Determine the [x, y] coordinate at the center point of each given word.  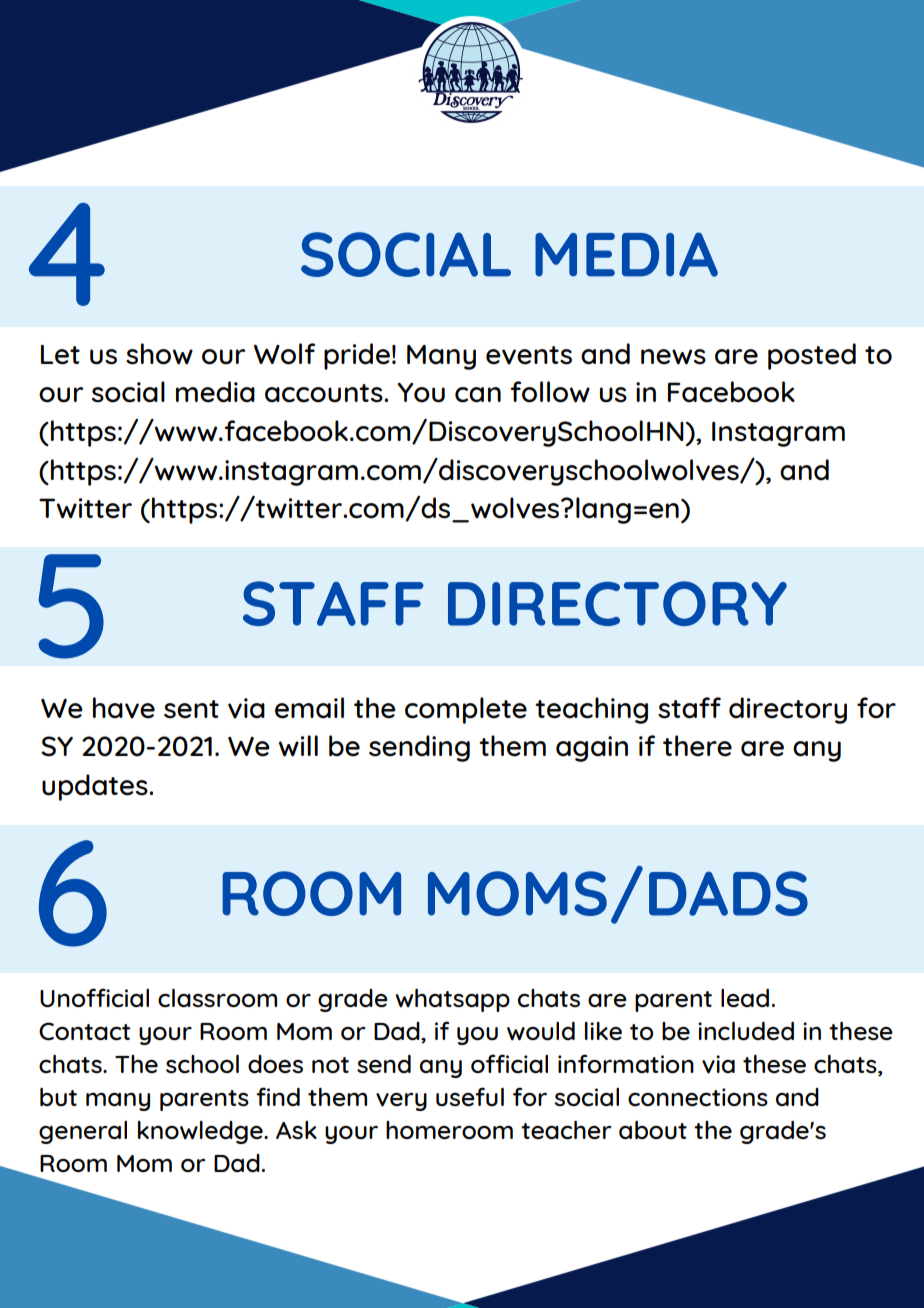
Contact [84, 1031]
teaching [591, 710]
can [478, 395]
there [697, 746]
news [673, 357]
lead [745, 998]
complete [466, 710]
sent [191, 709]
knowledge [201, 1132]
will [298, 746]
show [159, 354]
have [124, 708]
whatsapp [452, 1000]
